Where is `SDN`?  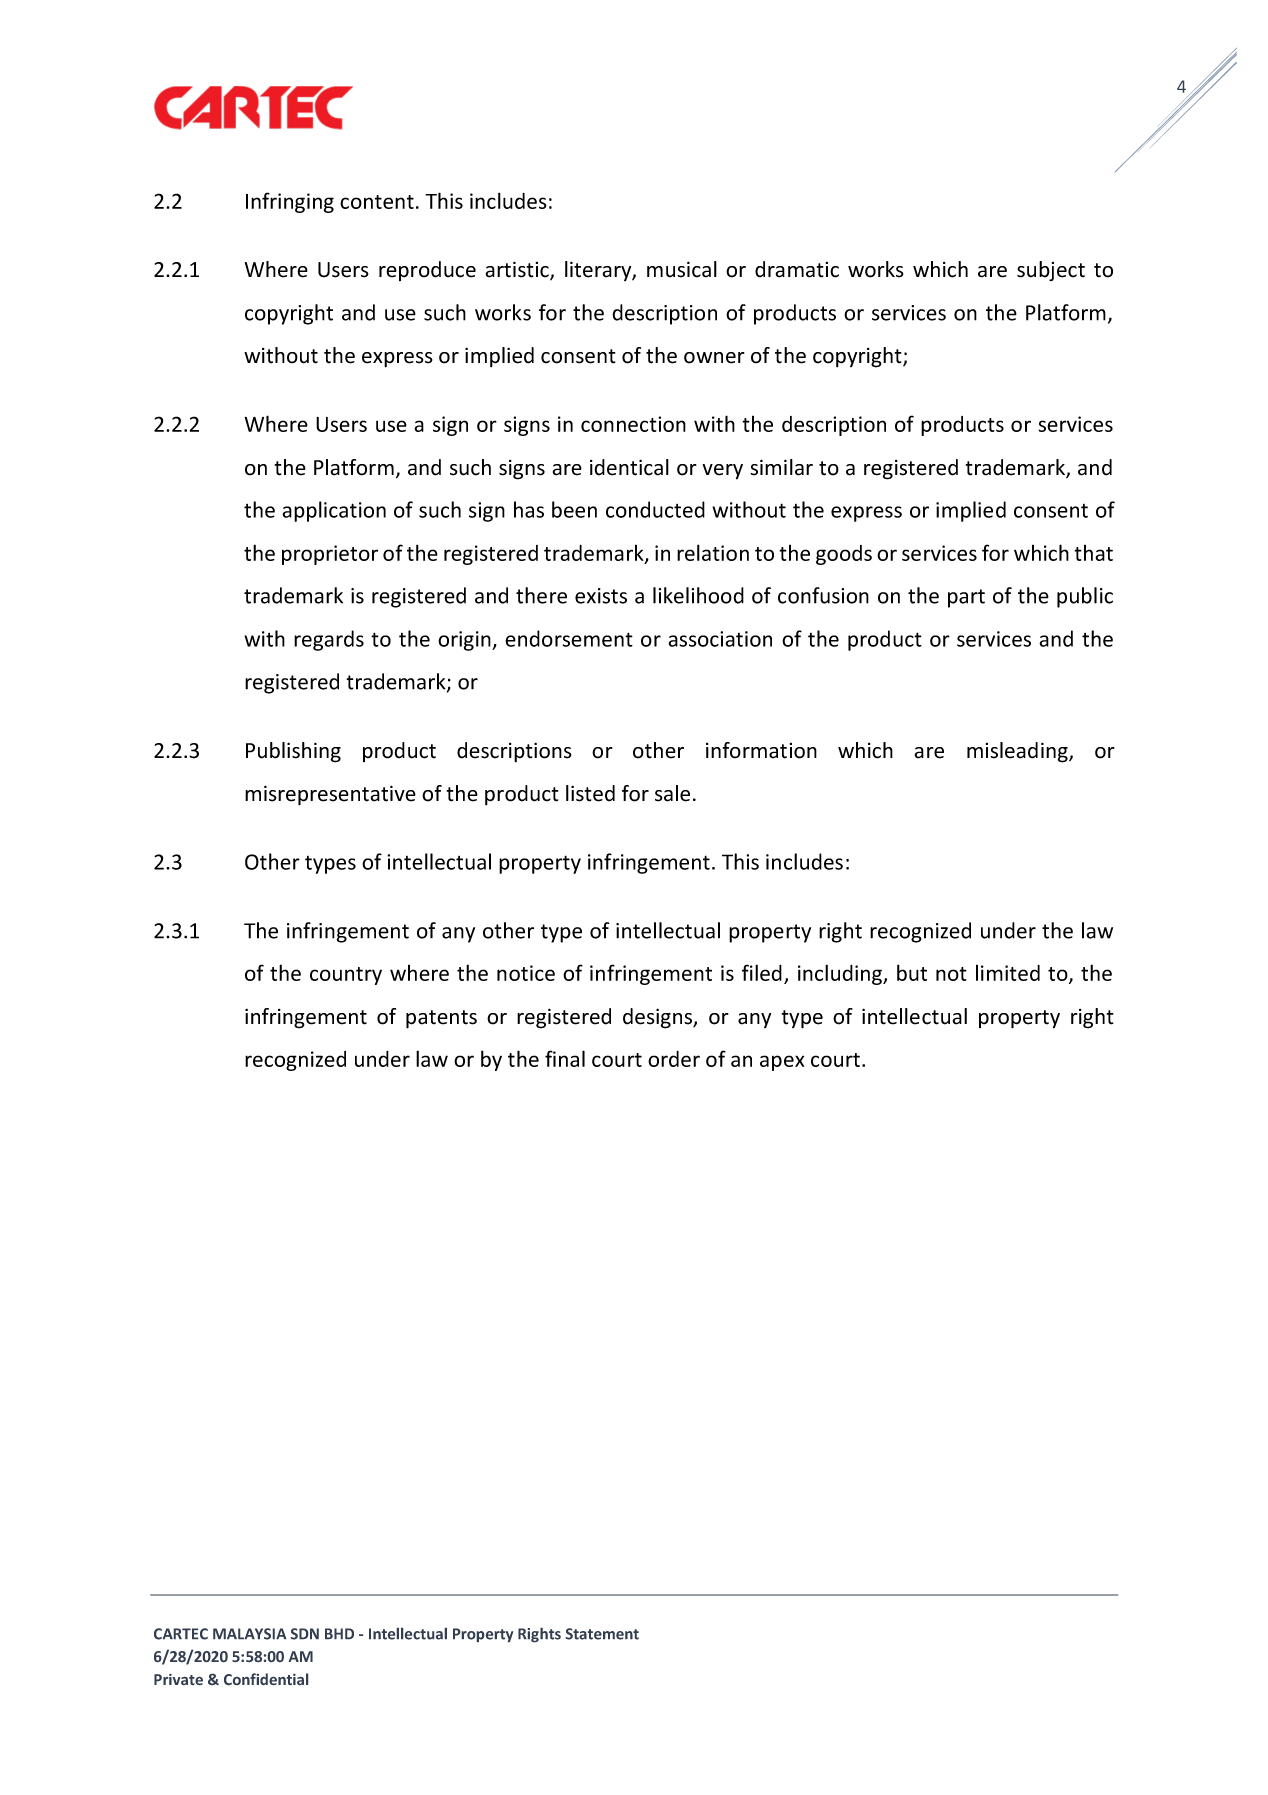
SDN is located at coordinates (305, 1634).
